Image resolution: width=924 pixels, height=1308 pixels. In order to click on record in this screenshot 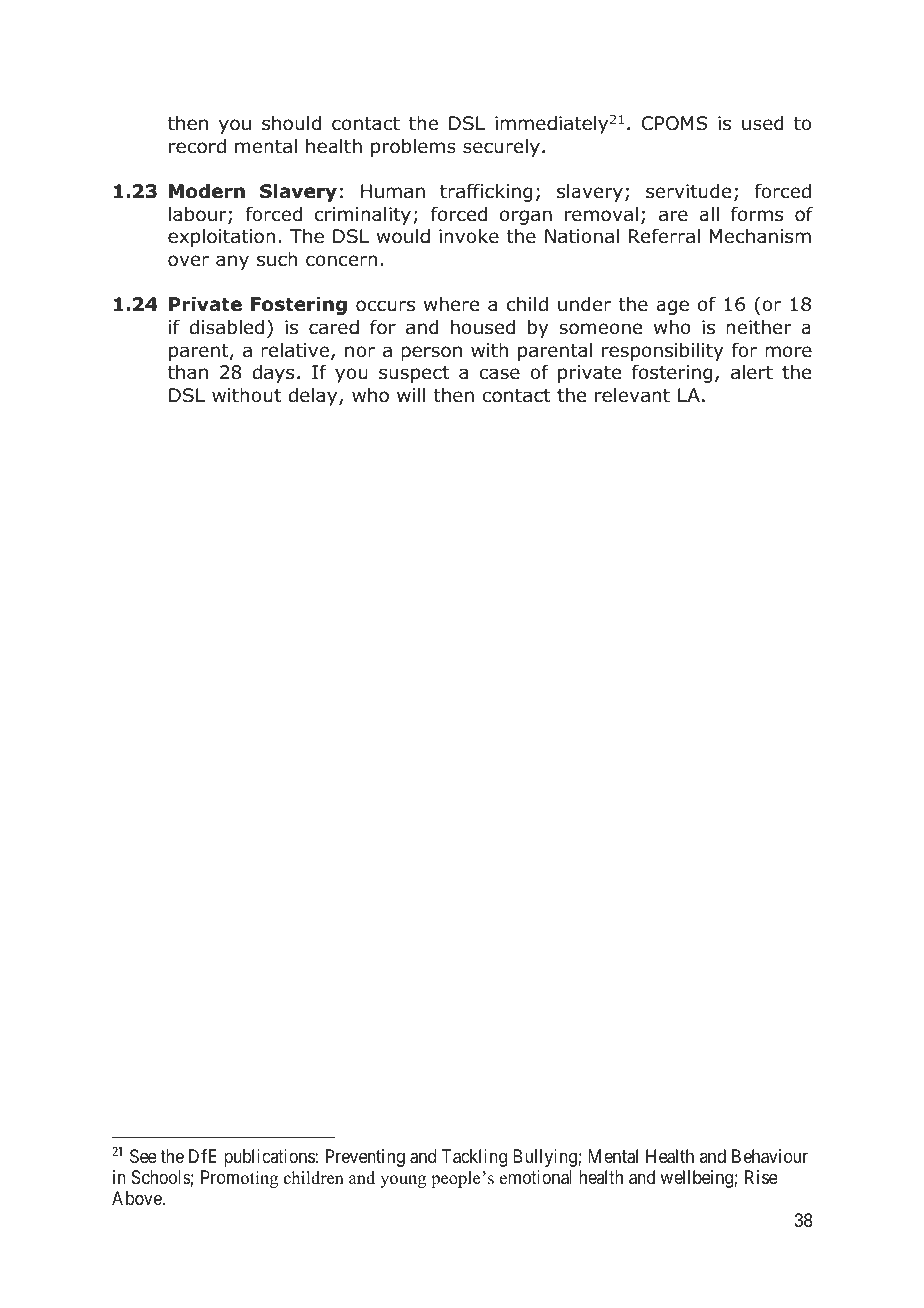, I will do `click(197, 146)`.
